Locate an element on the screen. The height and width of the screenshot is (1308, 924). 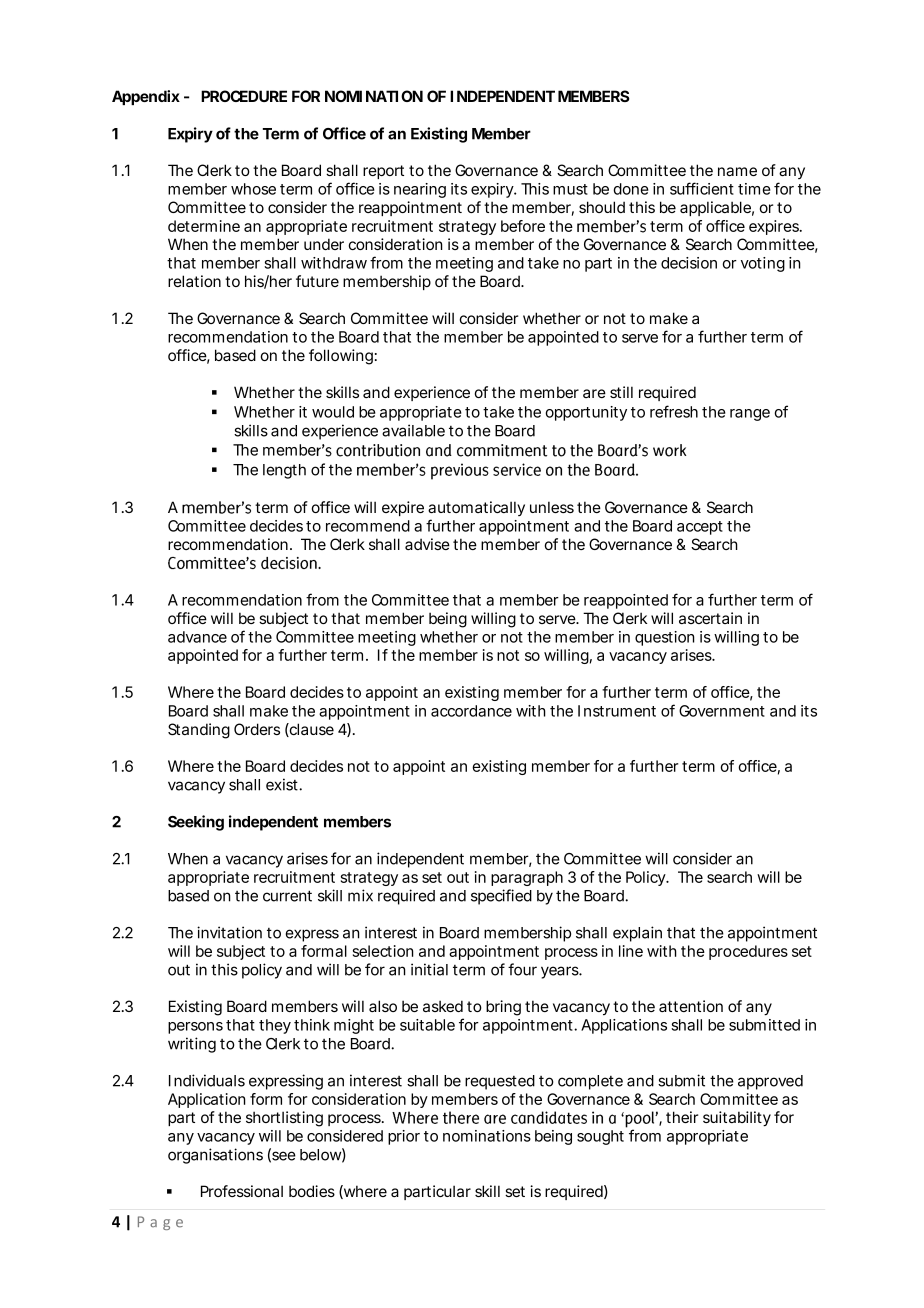
whose is located at coordinates (253, 189).
